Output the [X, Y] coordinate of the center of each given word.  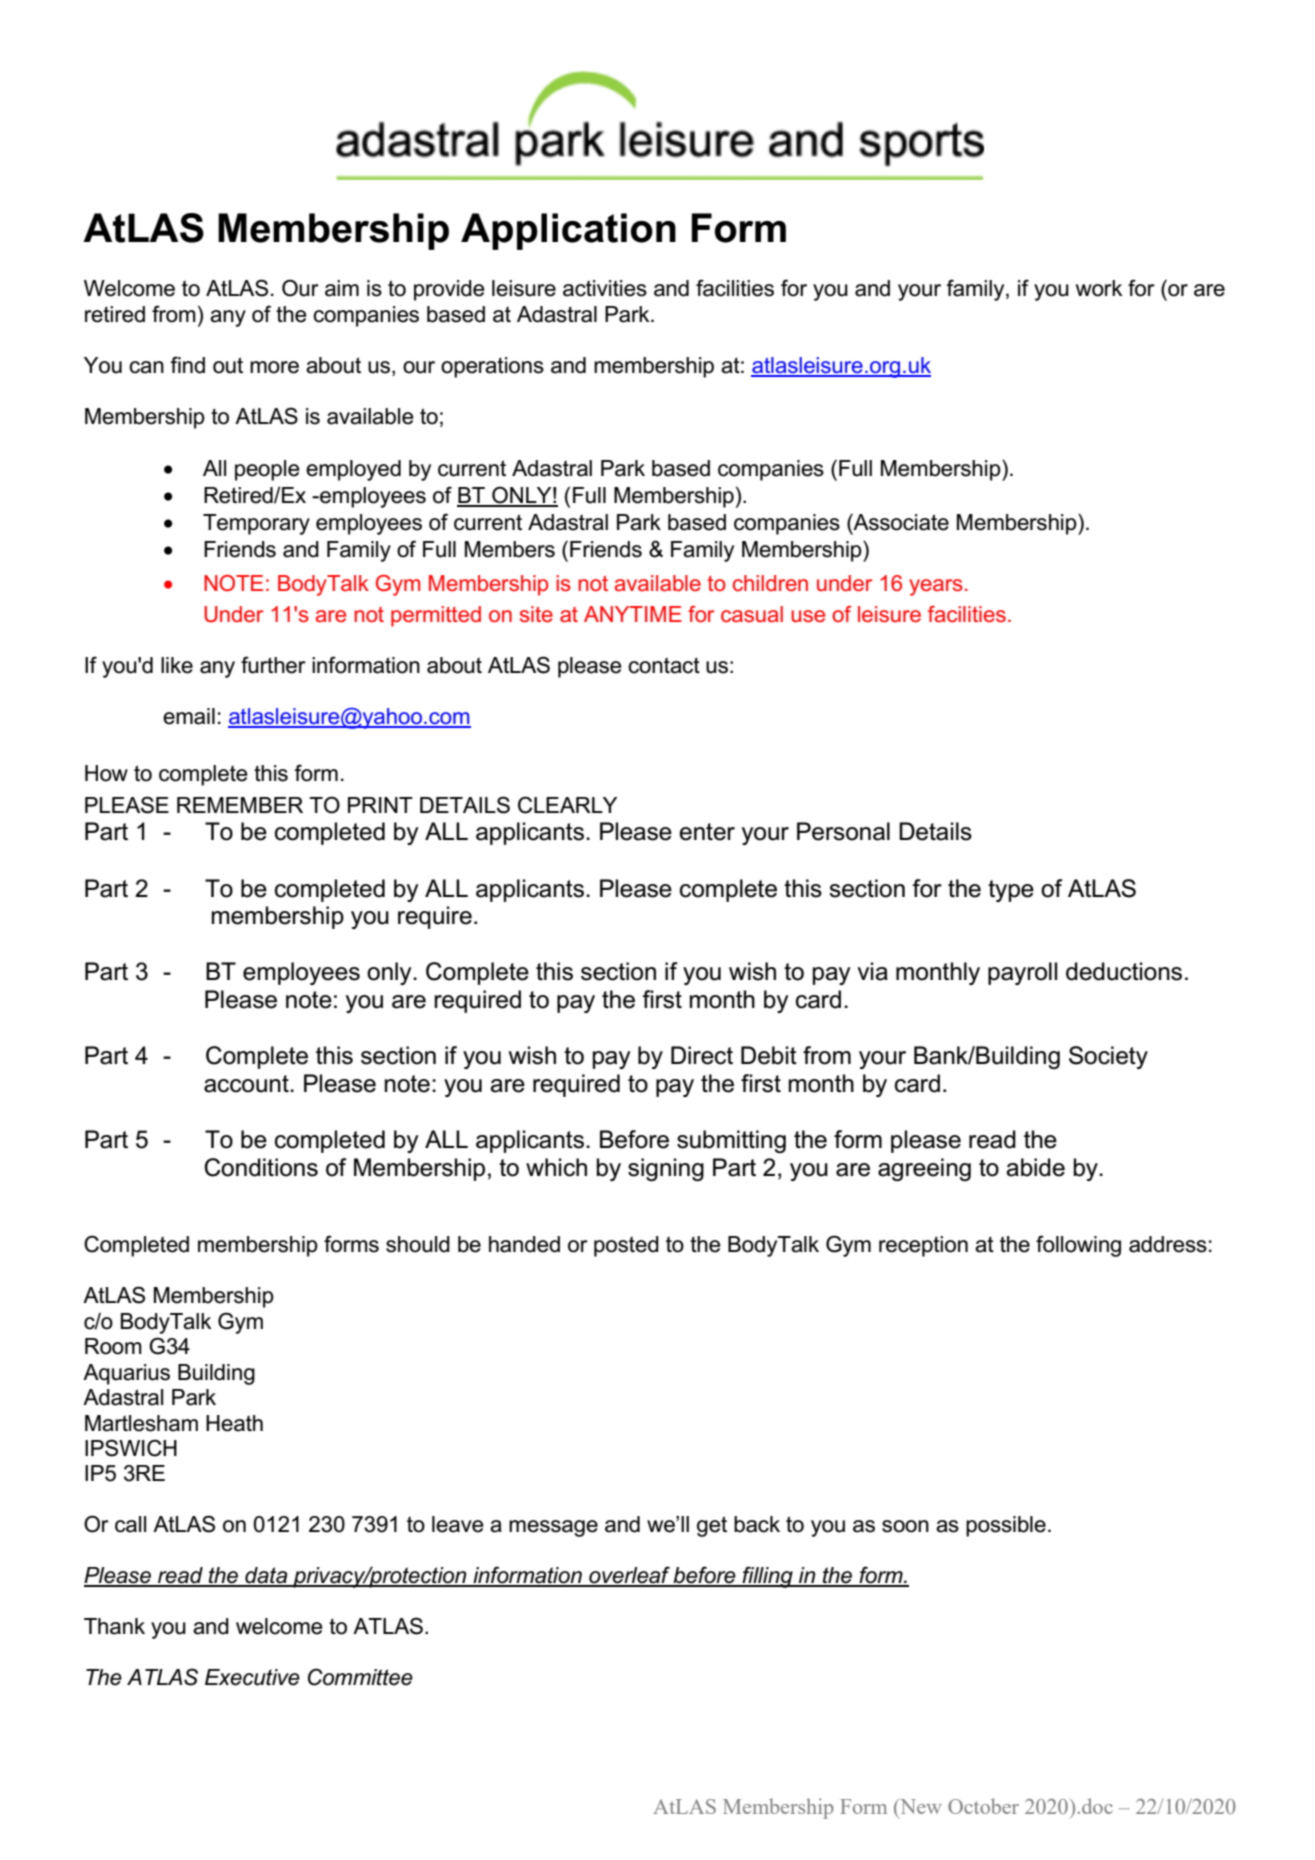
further [273, 665]
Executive [252, 1677]
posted [626, 1246]
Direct [702, 1055]
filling [768, 1577]
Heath [234, 1423]
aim [342, 288]
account [247, 1084]
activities [605, 288]
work [1099, 288]
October [983, 1806]
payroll [1022, 973]
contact [664, 665]
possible [1006, 1526]
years [936, 587]
